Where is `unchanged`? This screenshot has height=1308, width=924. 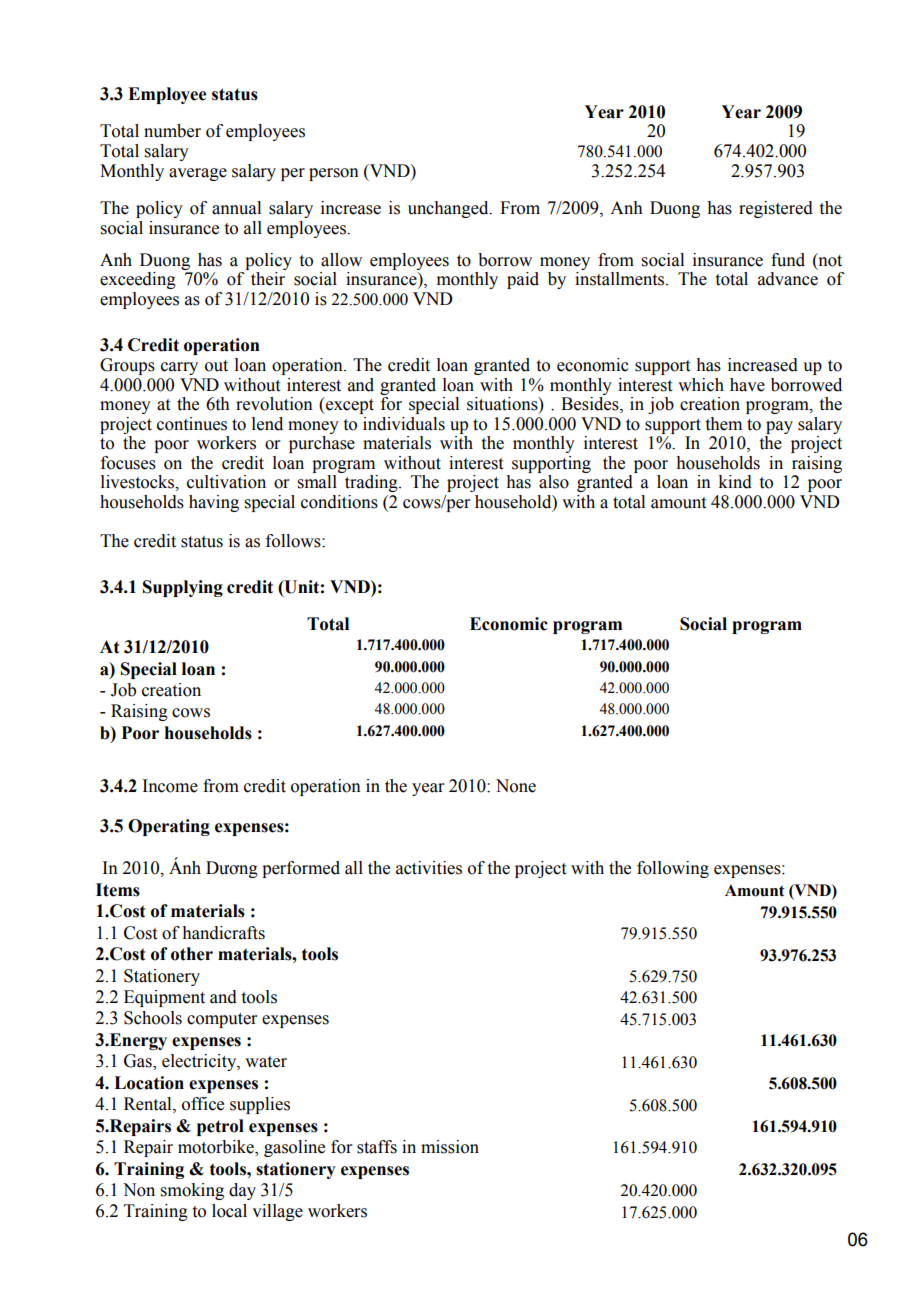 unchanged is located at coordinates (449, 209).
